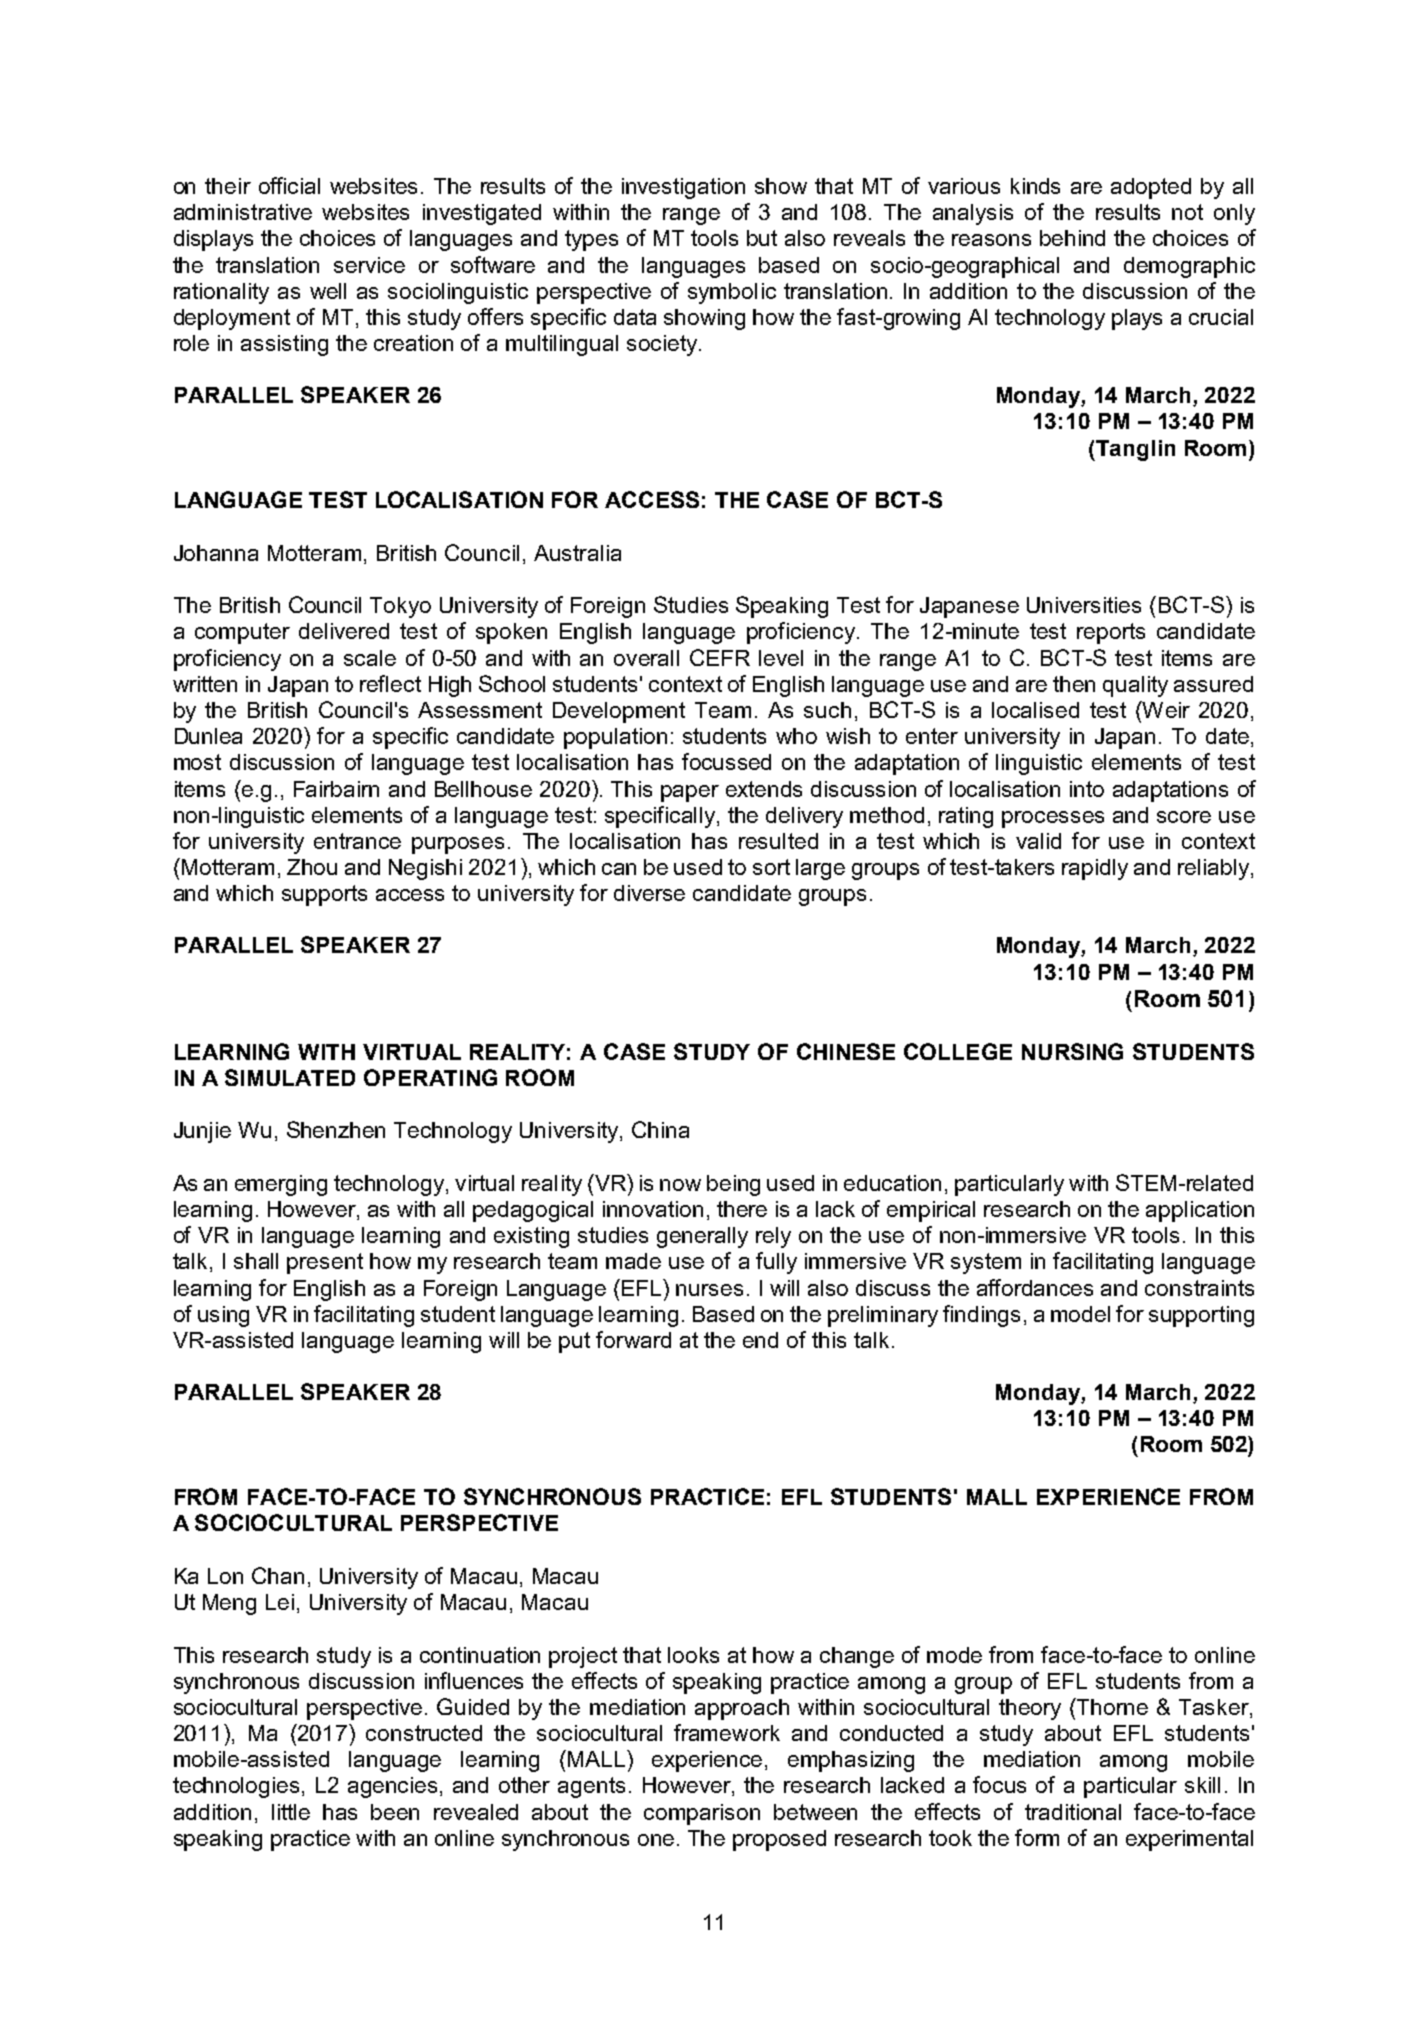 This page has height=2019, width=1428. Describe the element at coordinates (1073, 1812) in the page. I see `traditional` at that location.
